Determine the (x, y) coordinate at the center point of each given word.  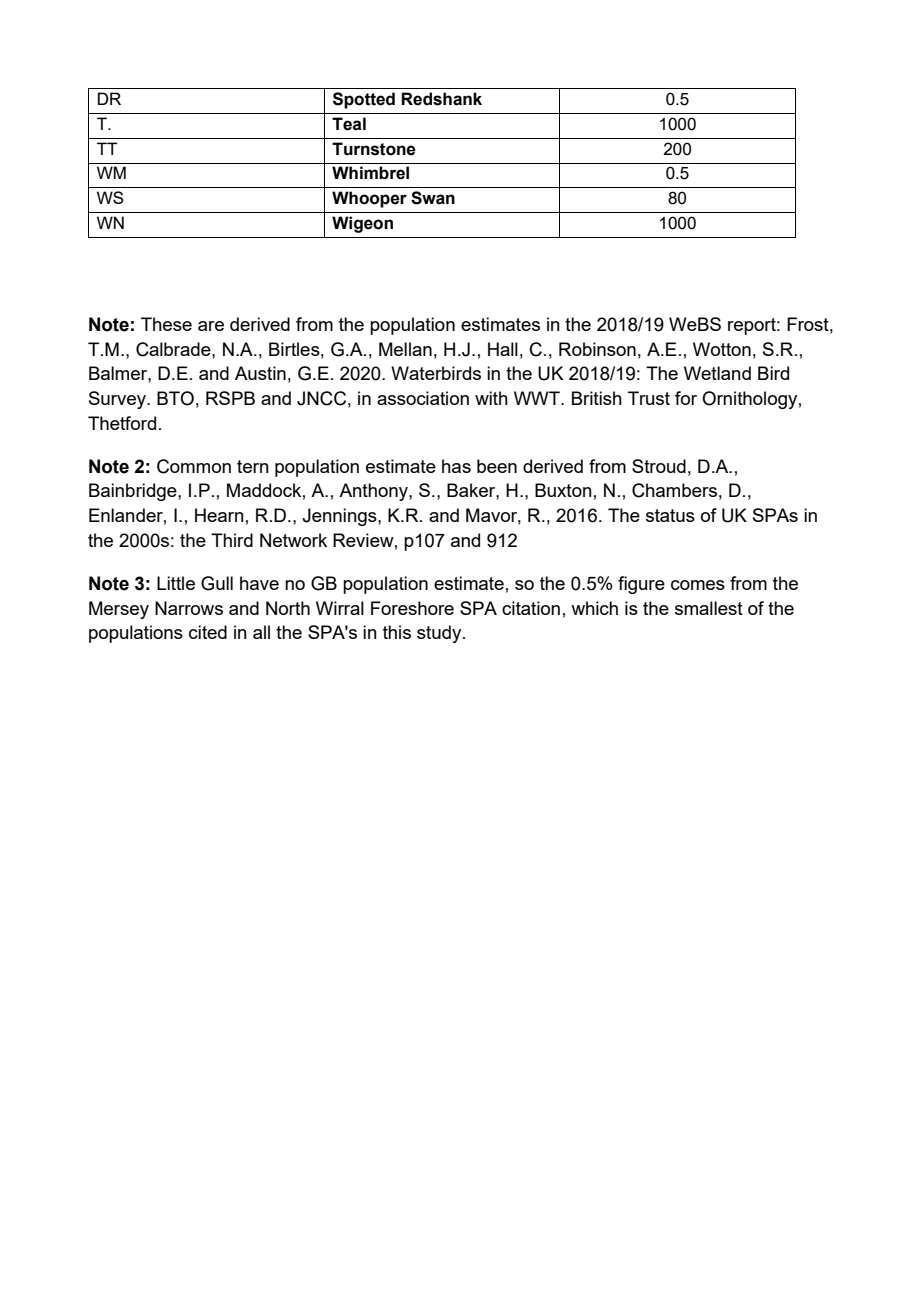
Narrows (189, 608)
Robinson (597, 349)
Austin (260, 373)
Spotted (364, 100)
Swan (433, 198)
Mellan (405, 349)
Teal (349, 124)
